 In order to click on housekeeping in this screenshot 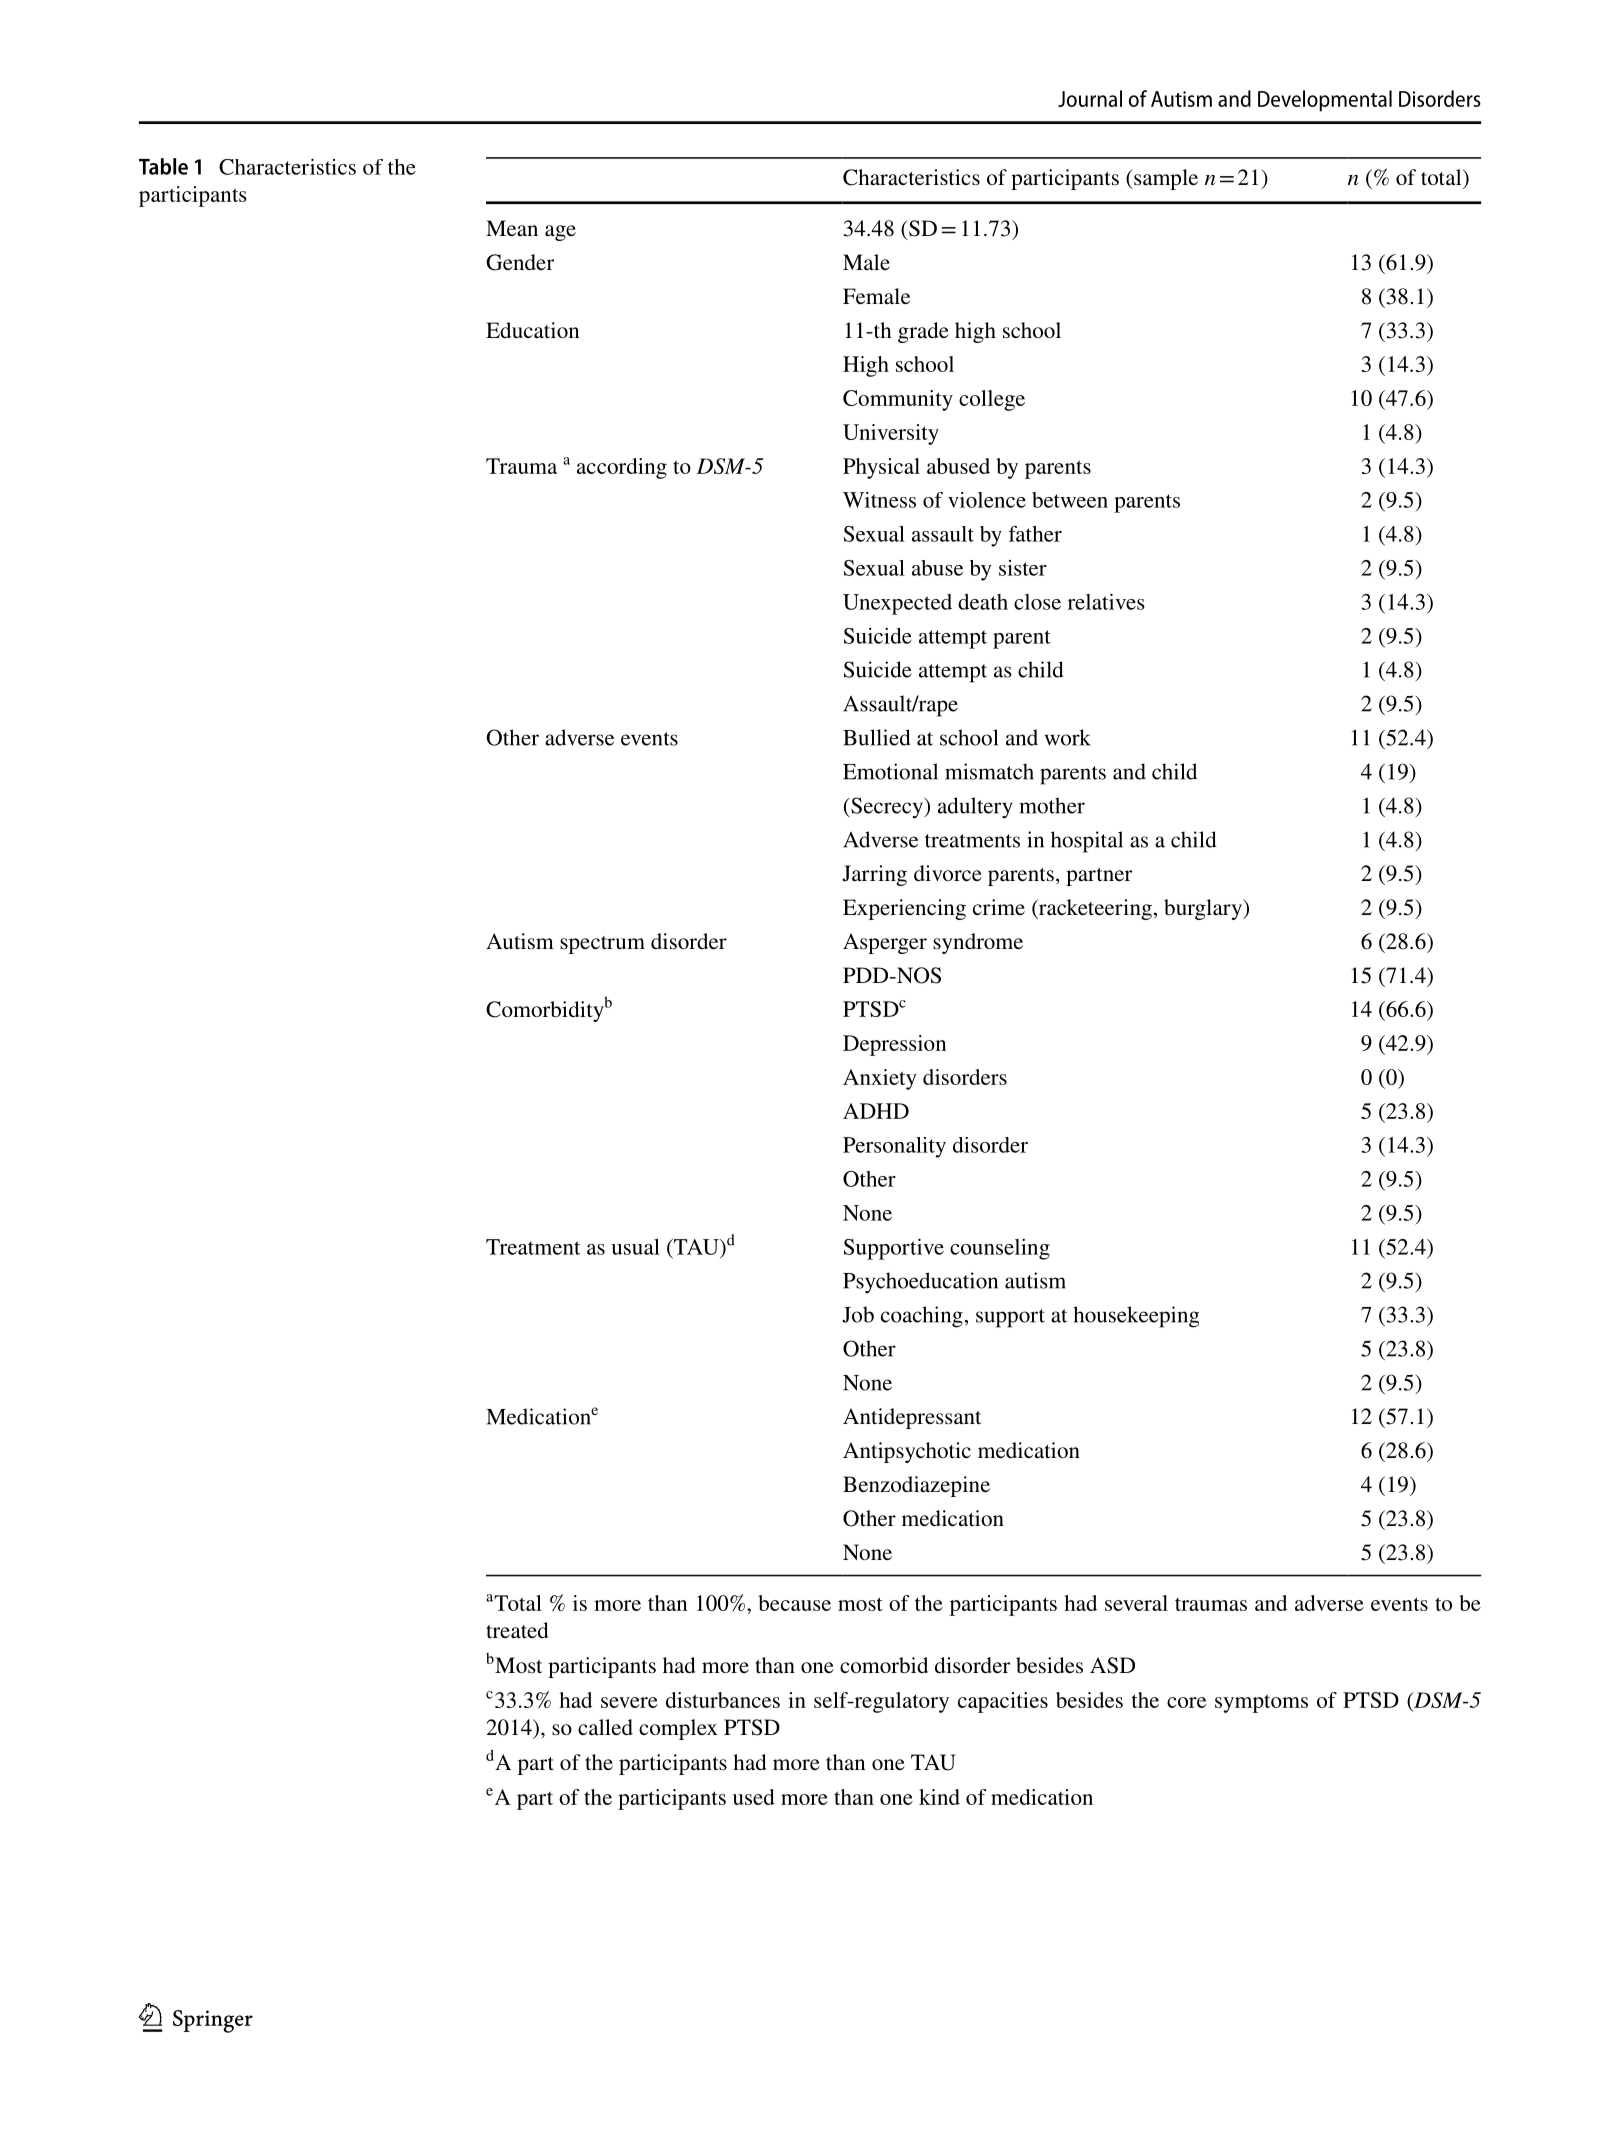, I will do `click(1136, 1317)`.
